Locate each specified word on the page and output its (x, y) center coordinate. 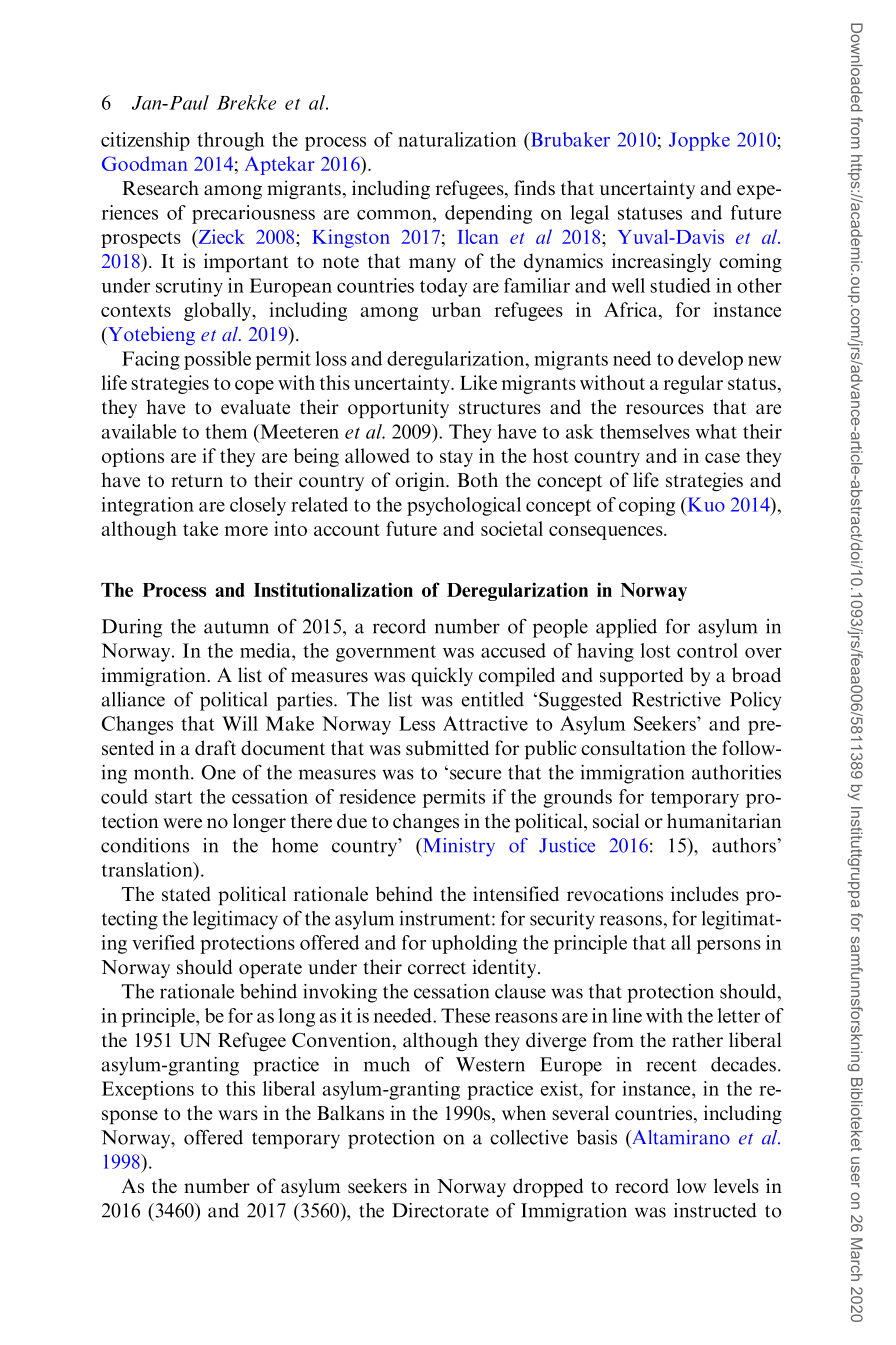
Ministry (457, 847)
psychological (464, 506)
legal (590, 214)
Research (160, 187)
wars (238, 1115)
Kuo (705, 504)
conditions (145, 845)
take (200, 528)
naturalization (457, 139)
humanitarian (724, 820)
